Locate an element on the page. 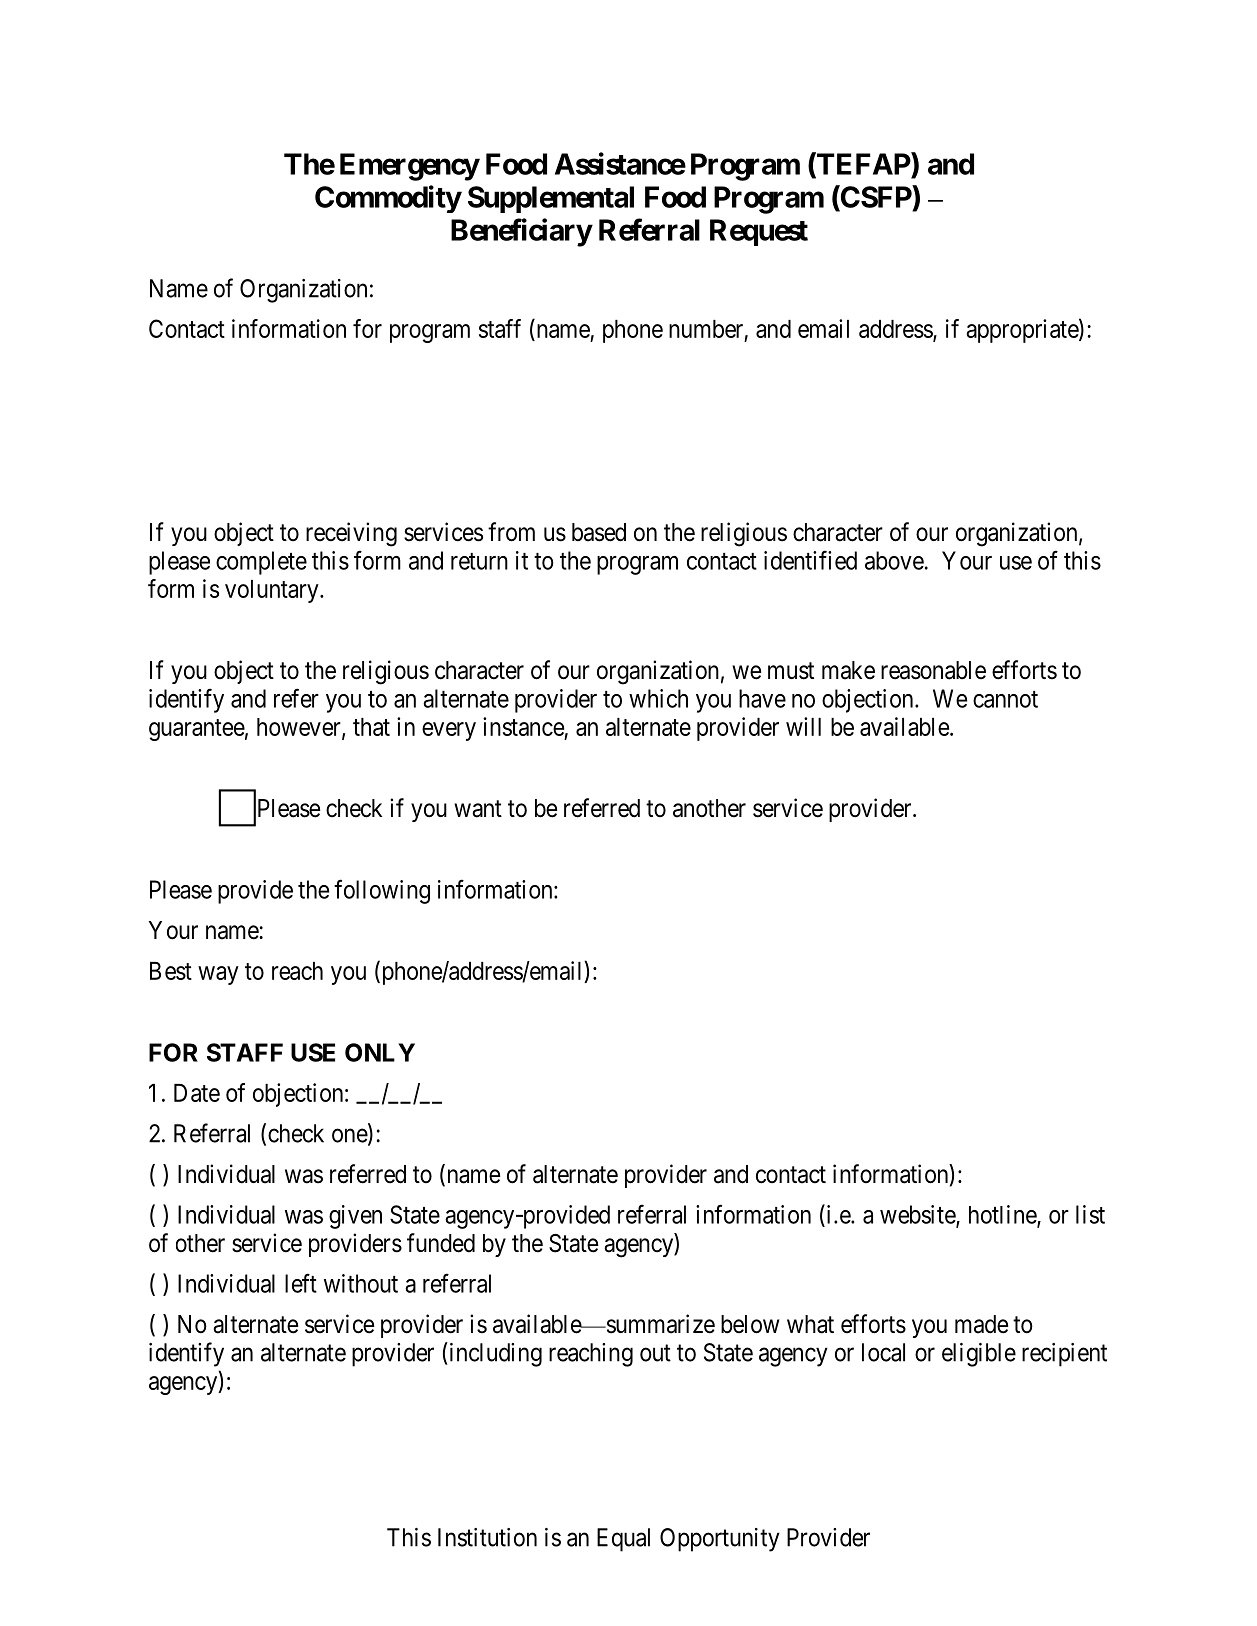 This document has width=1257, height=1626. voluntary is located at coordinates (273, 591).
